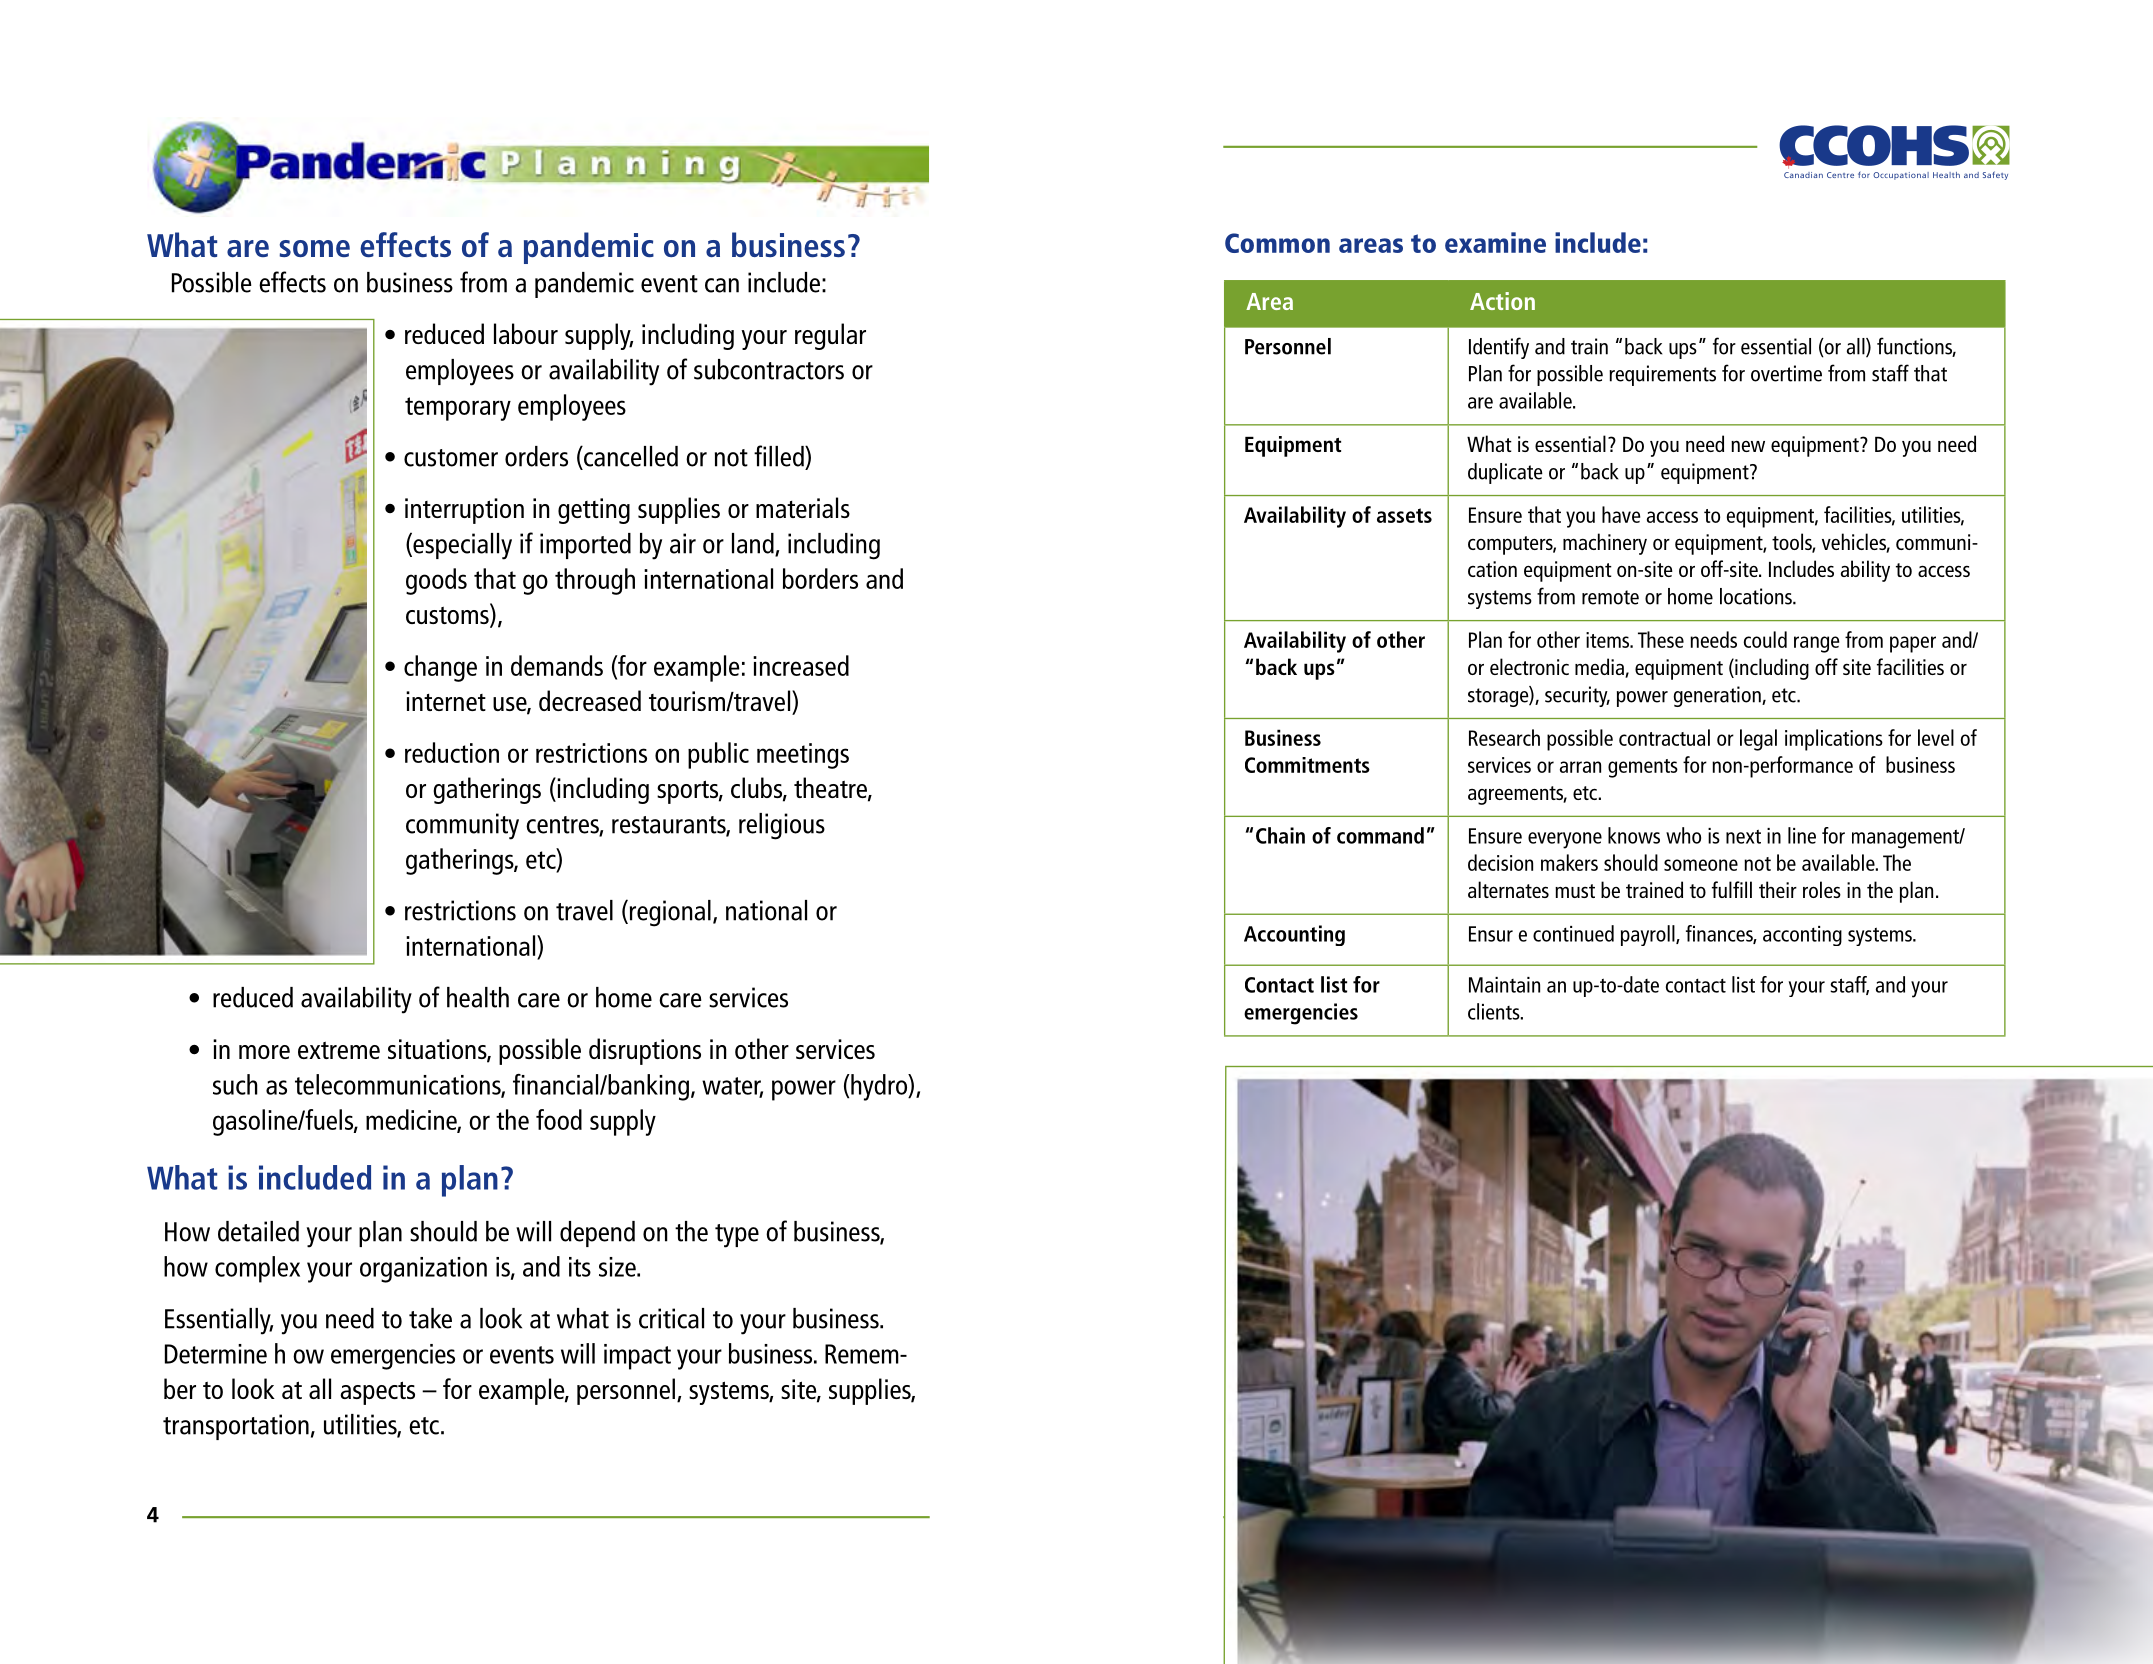  I want to click on machinery, so click(1605, 544).
